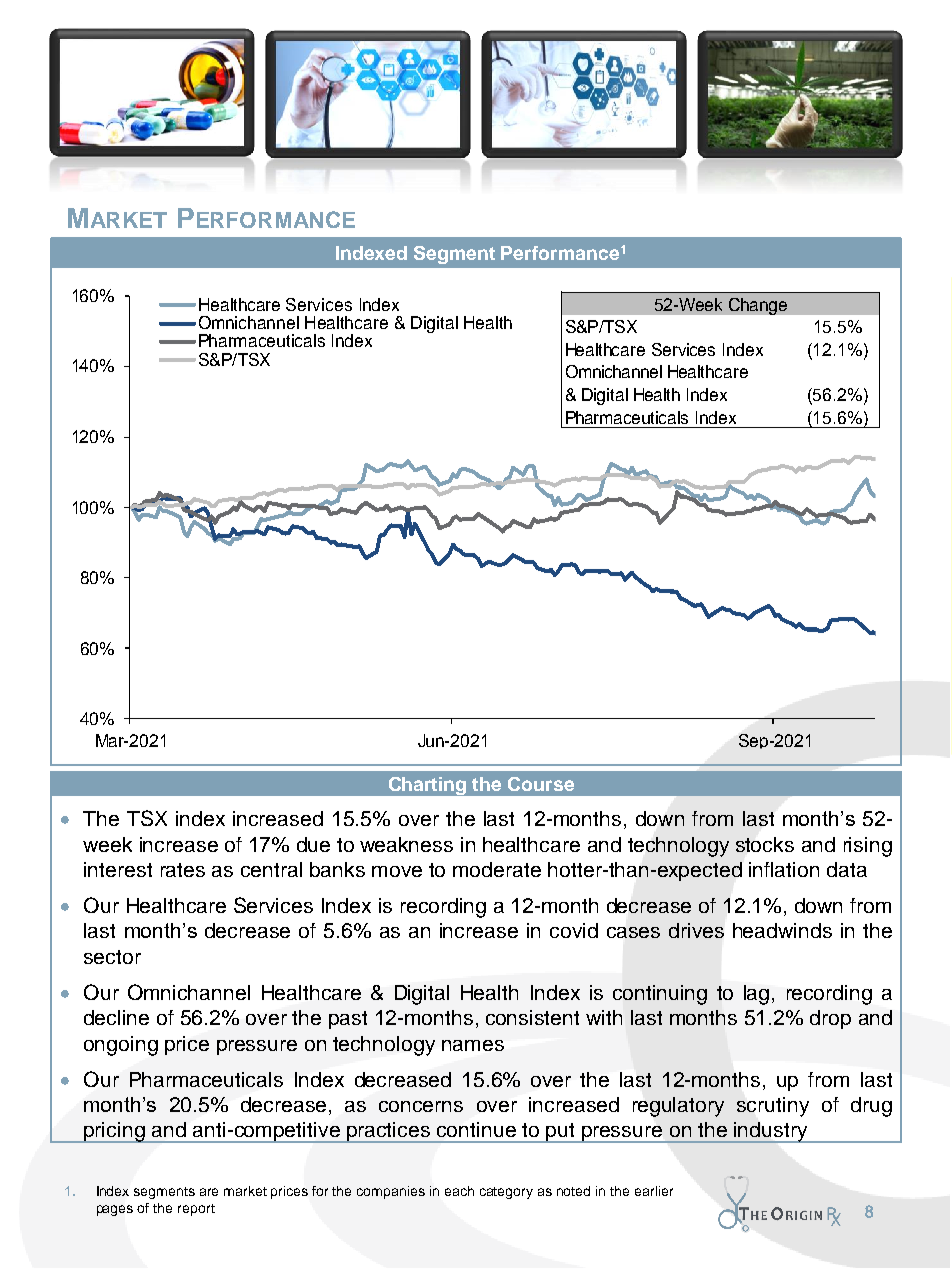 Image resolution: width=952 pixels, height=1270 pixels. Describe the element at coordinates (196, 1210) in the image. I see `report` at that location.
